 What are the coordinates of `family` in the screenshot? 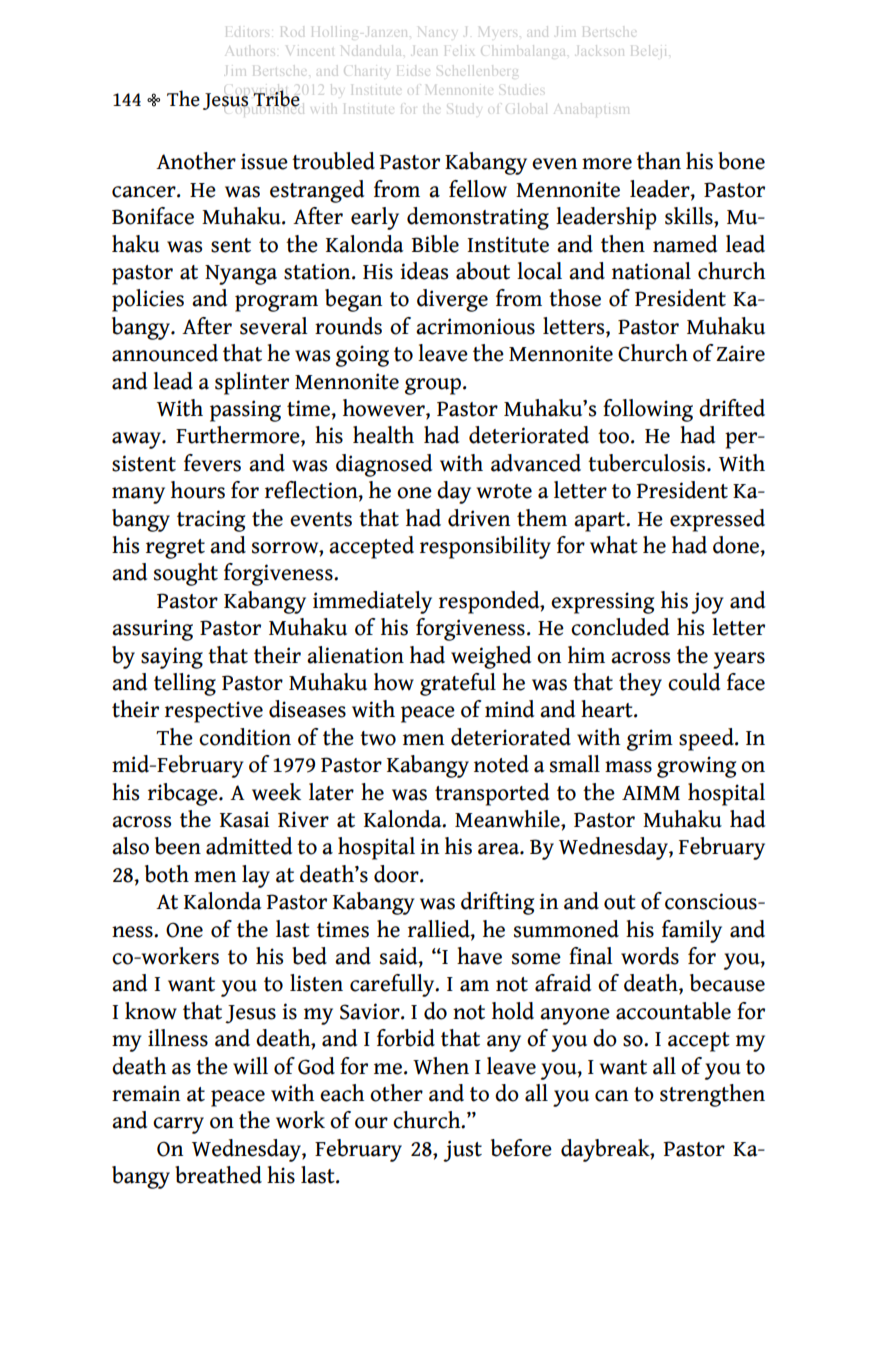 It's located at (692, 931).
